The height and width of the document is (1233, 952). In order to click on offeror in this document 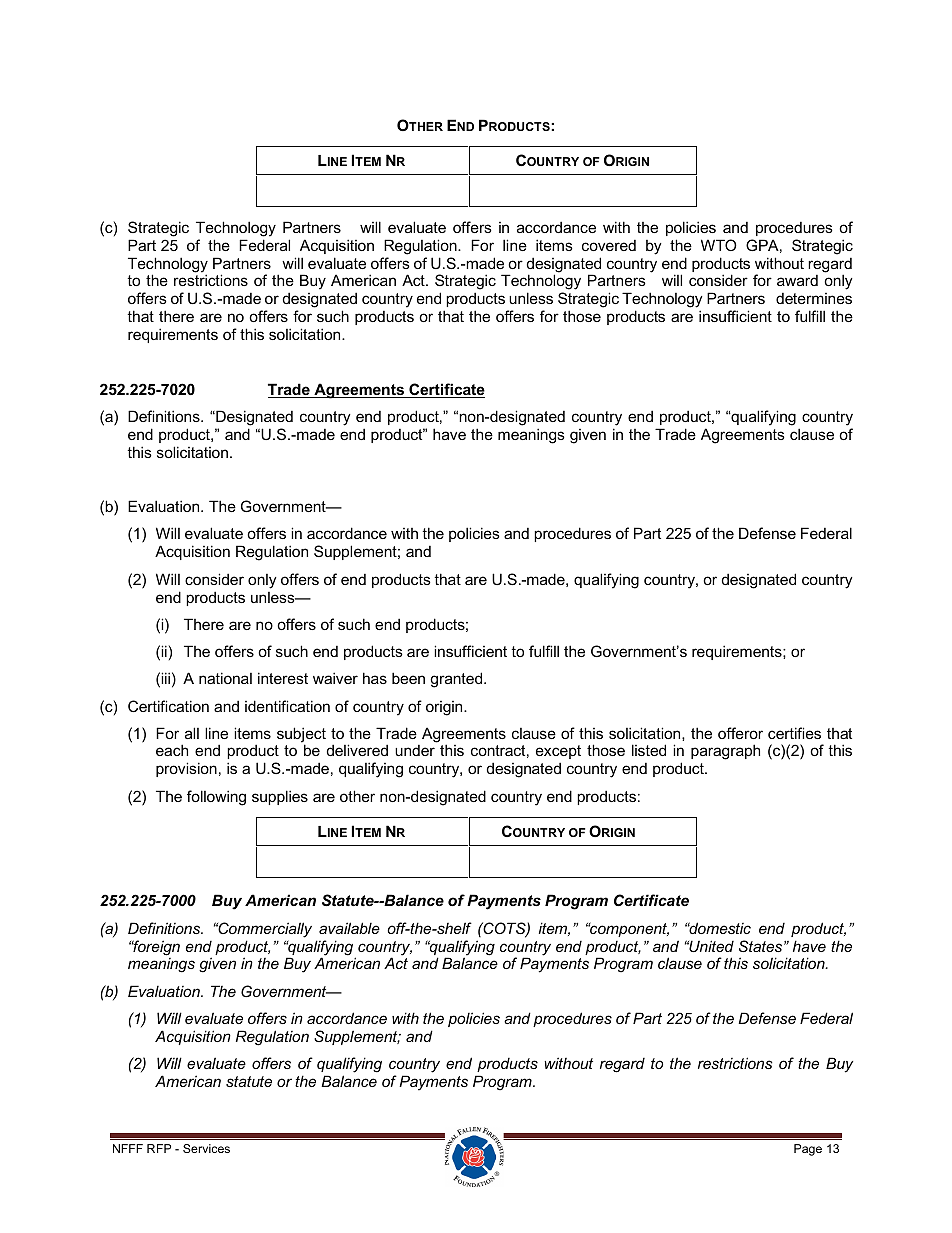, I will do `click(740, 733)`.
